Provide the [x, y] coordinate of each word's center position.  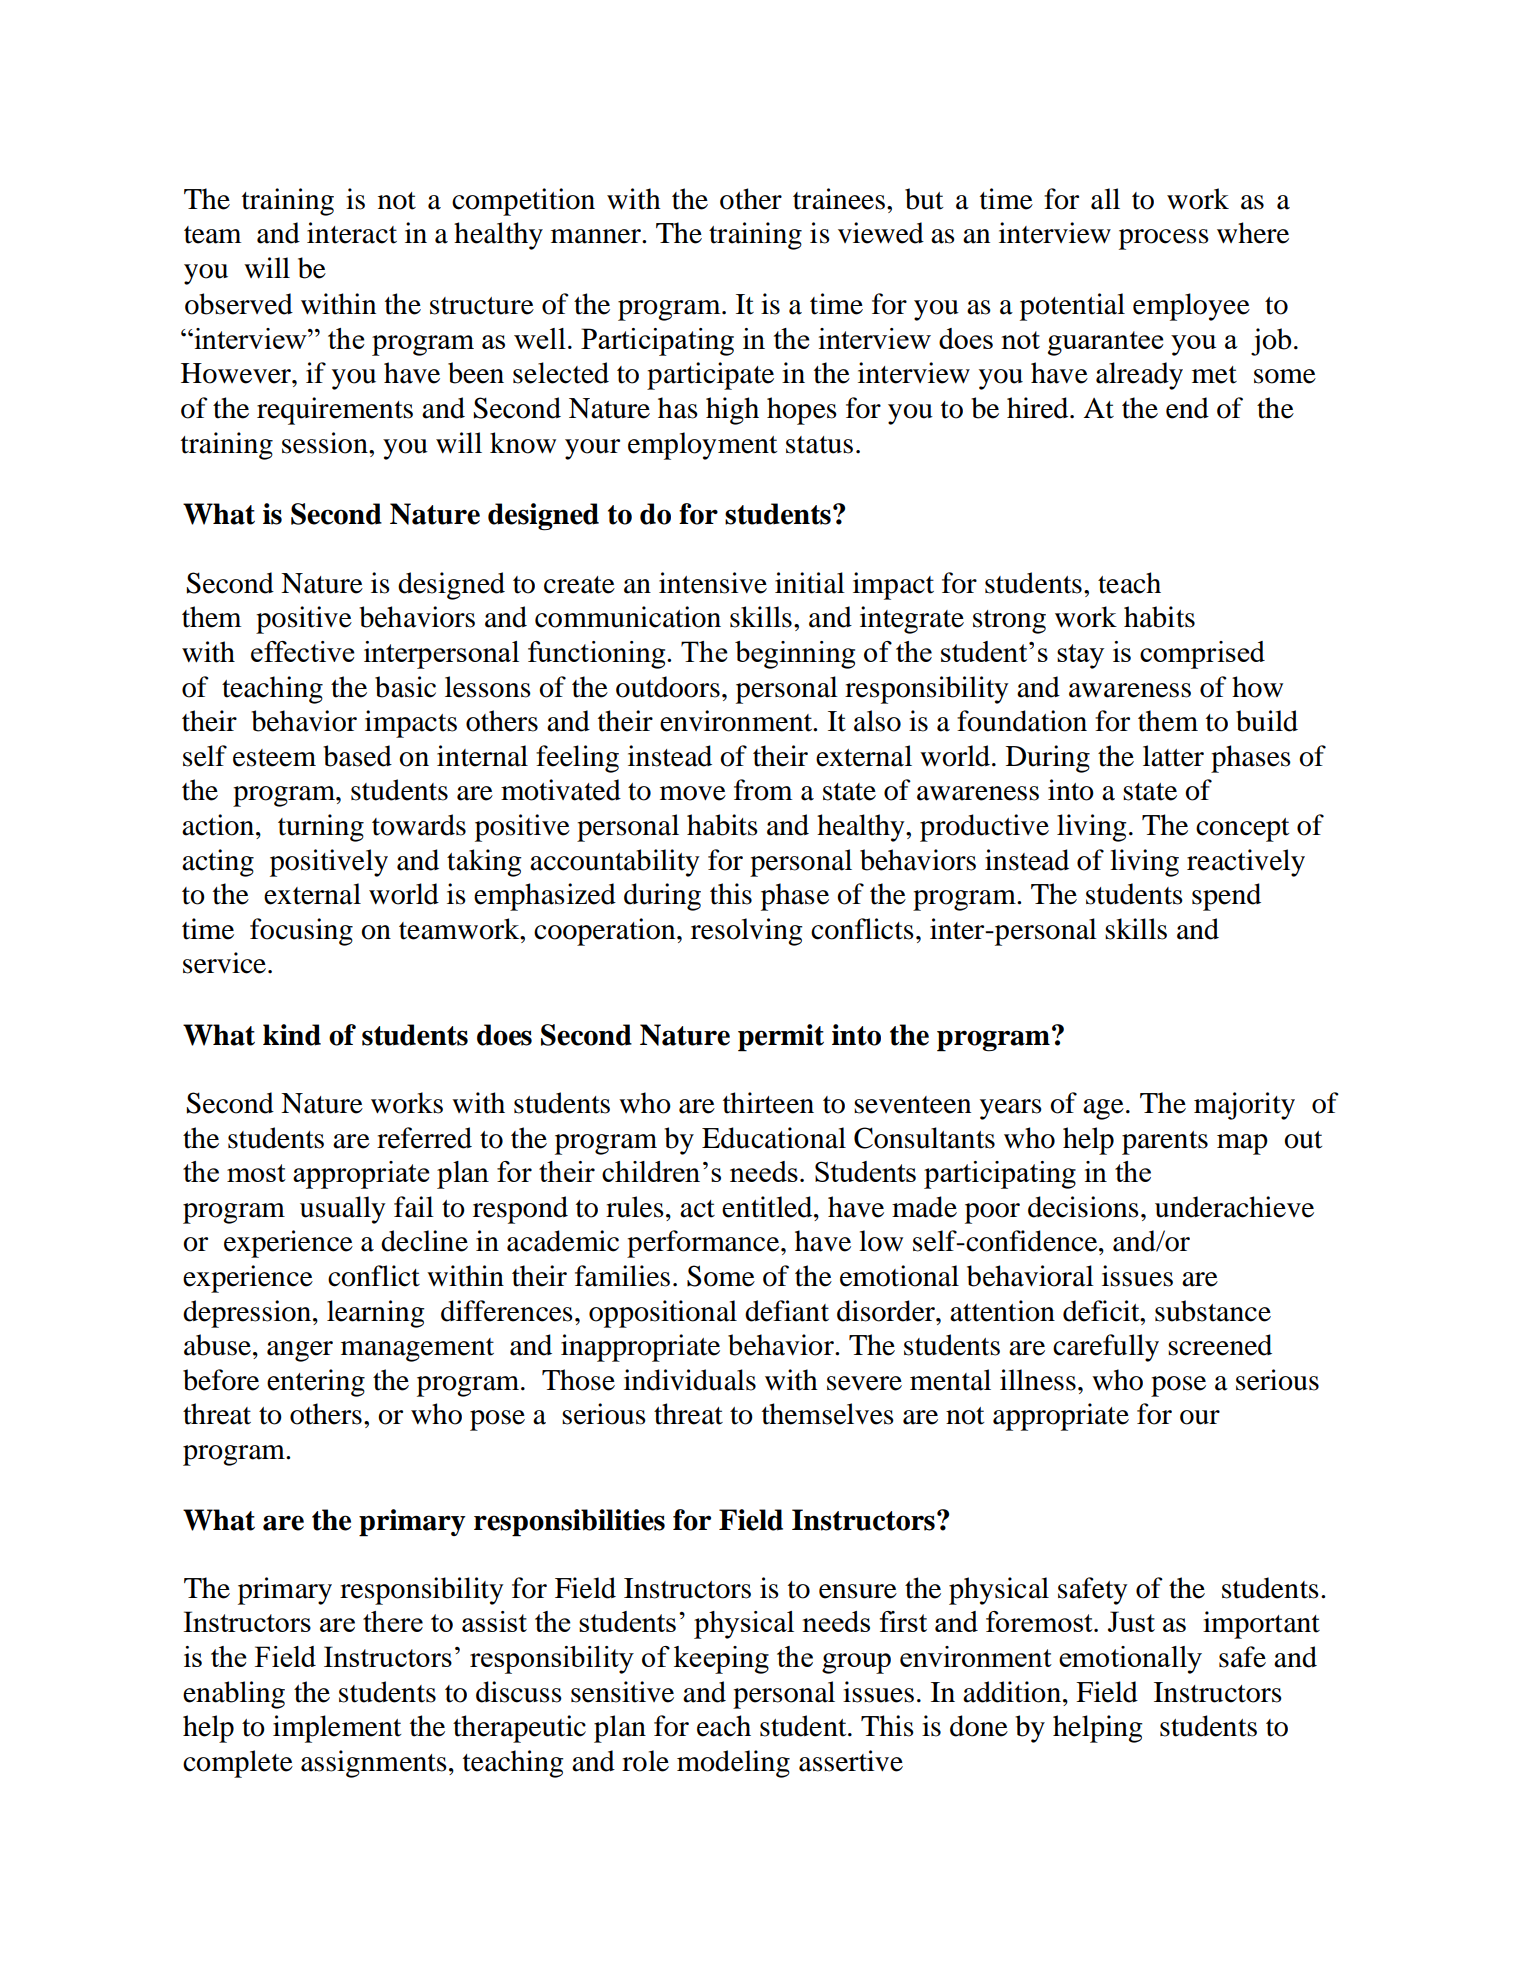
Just [1131, 1621]
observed [239, 304]
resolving [747, 932]
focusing [301, 932]
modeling [733, 1764]
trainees [839, 199]
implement [337, 1729]
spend [1226, 897]
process [1164, 239]
